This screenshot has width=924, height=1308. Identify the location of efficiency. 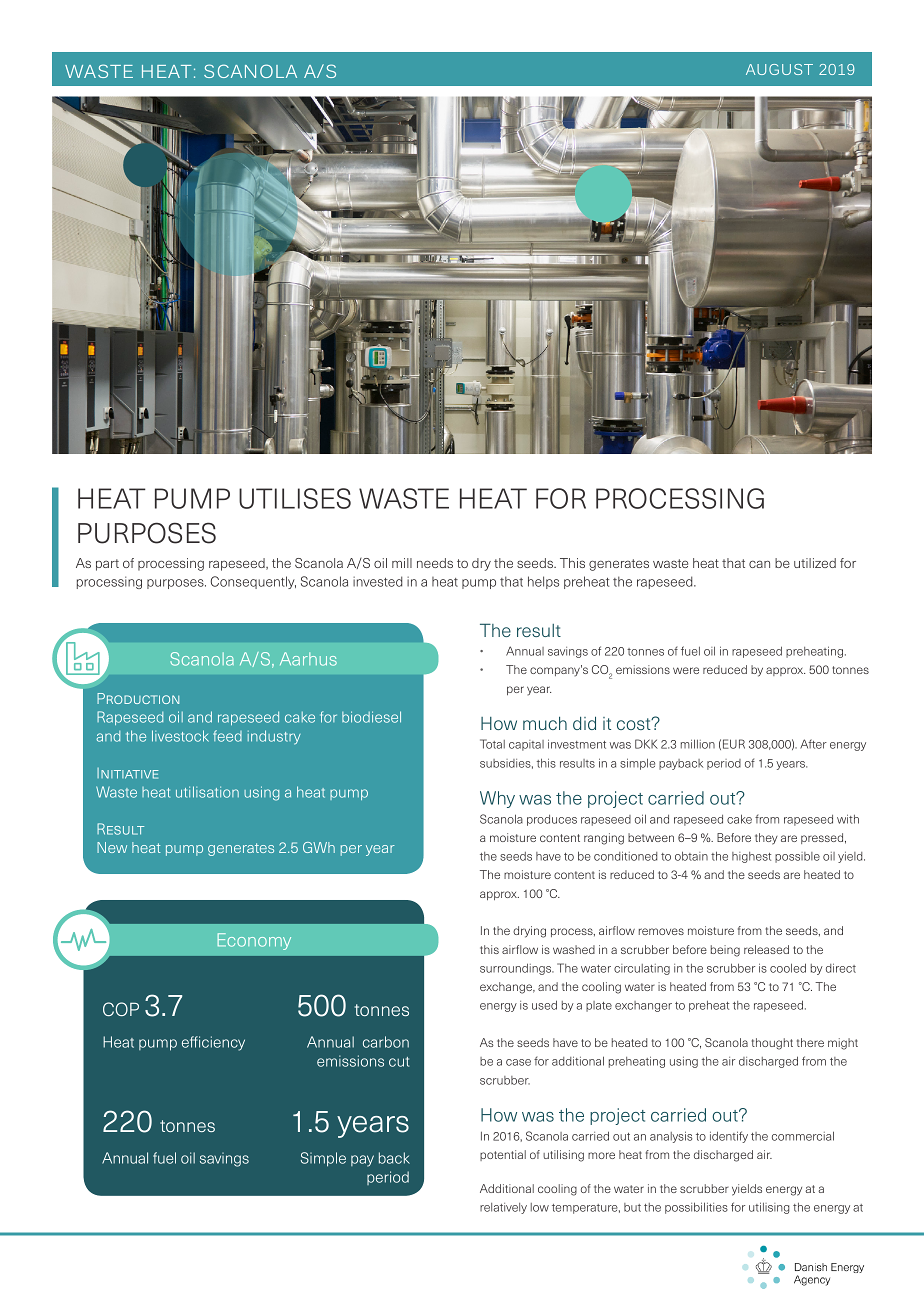
(213, 1043).
